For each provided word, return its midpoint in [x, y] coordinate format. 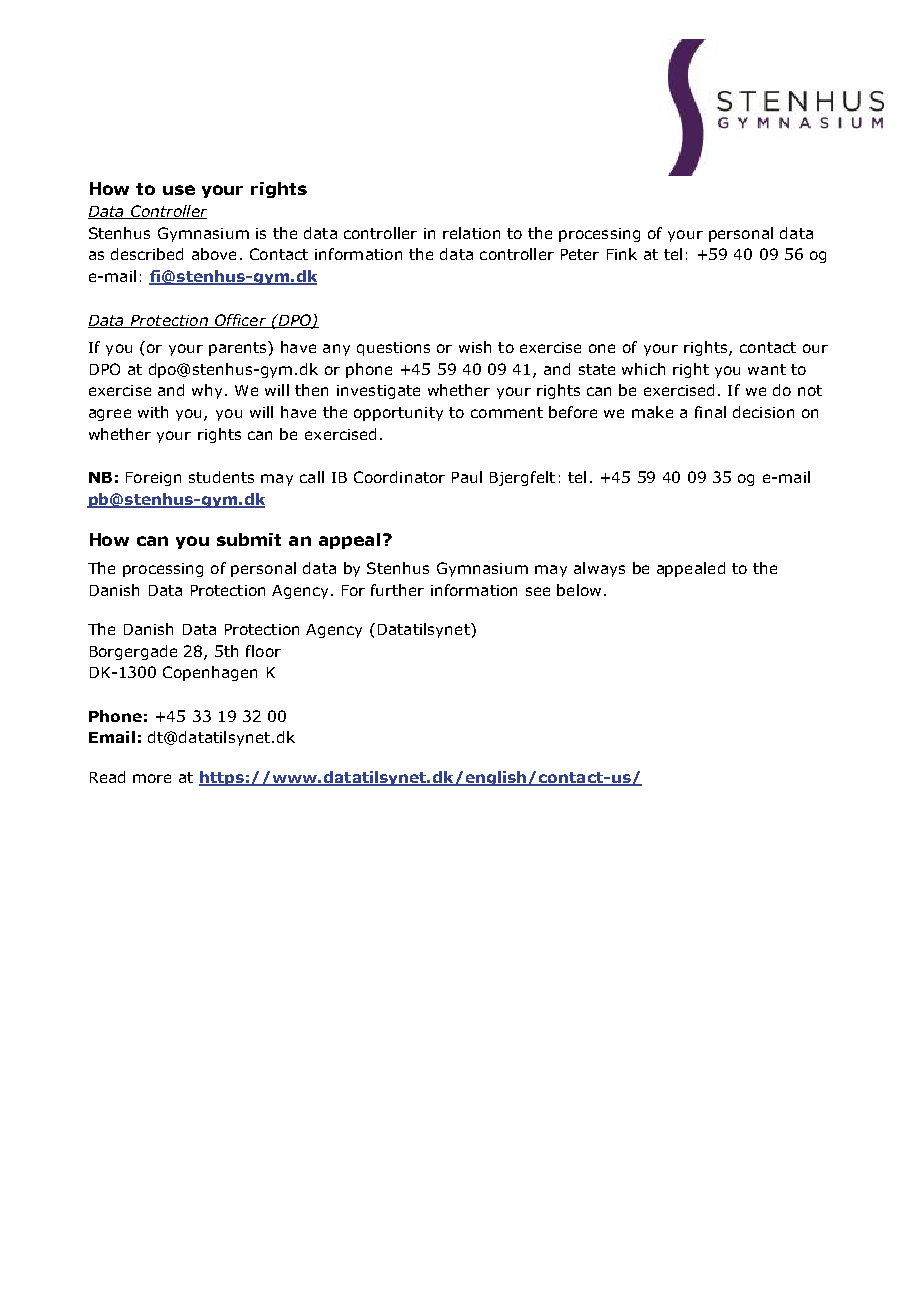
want [767, 369]
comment [507, 412]
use [179, 190]
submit [249, 539]
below [579, 590]
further [397, 590]
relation [471, 233]
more [152, 778]
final [710, 412]
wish [475, 347]
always [599, 569]
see [538, 591]
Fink [622, 254]
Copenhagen [210, 673]
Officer [240, 321]
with [153, 412]
